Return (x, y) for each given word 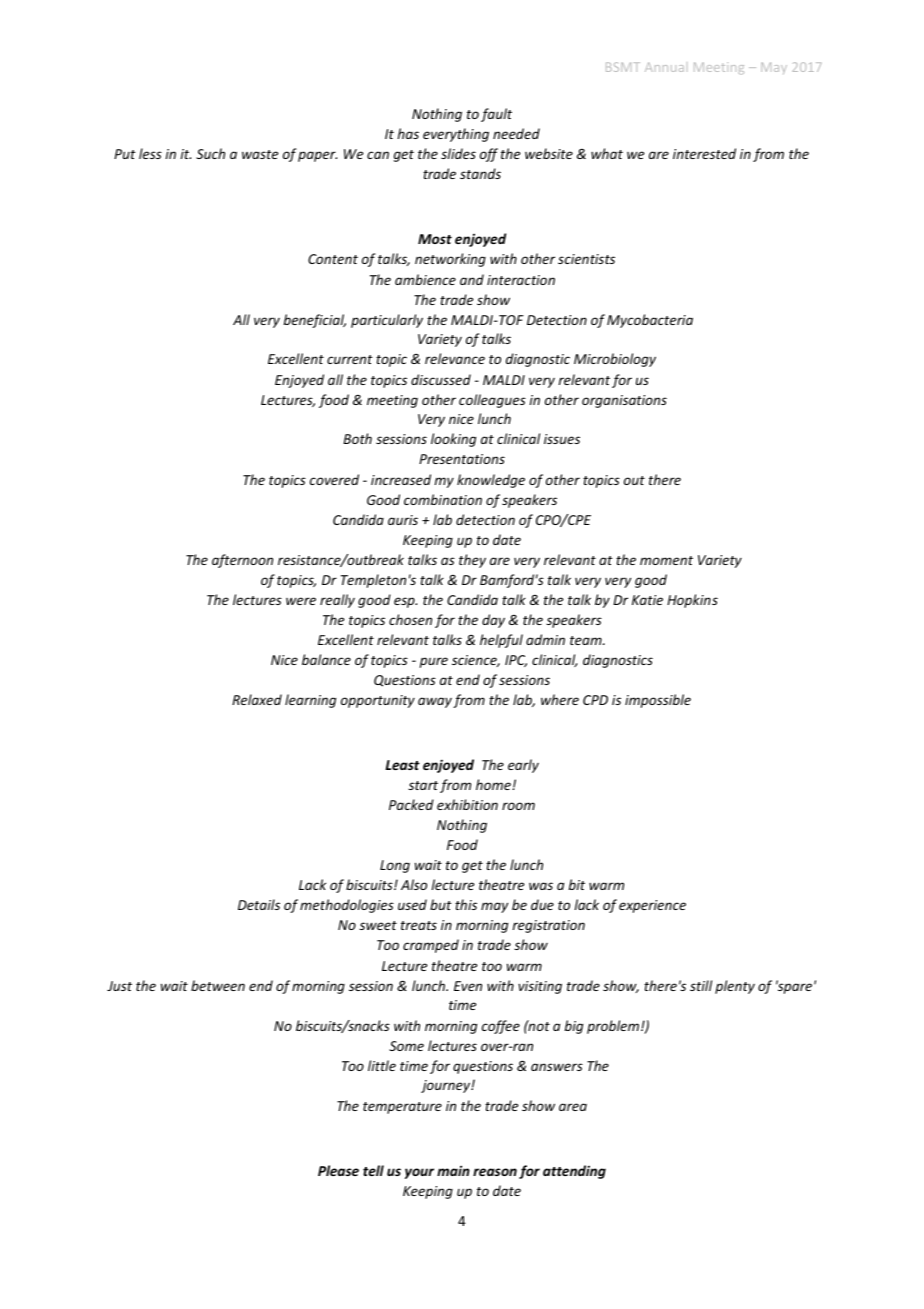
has (408, 133)
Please (338, 1170)
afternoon (242, 561)
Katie (647, 600)
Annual (664, 67)
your (419, 1173)
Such (210, 153)
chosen (410, 619)
